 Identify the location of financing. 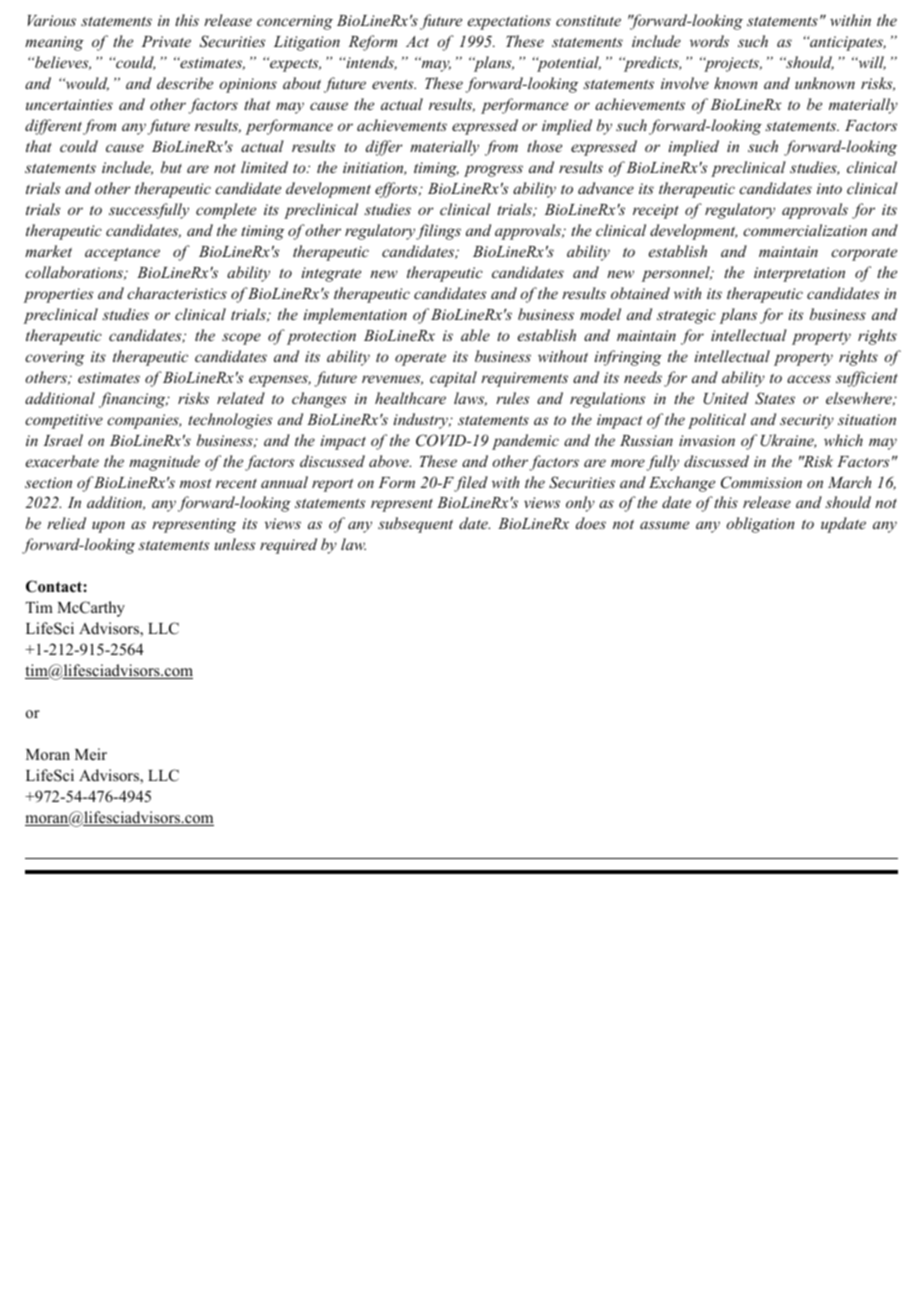
(133, 400).
